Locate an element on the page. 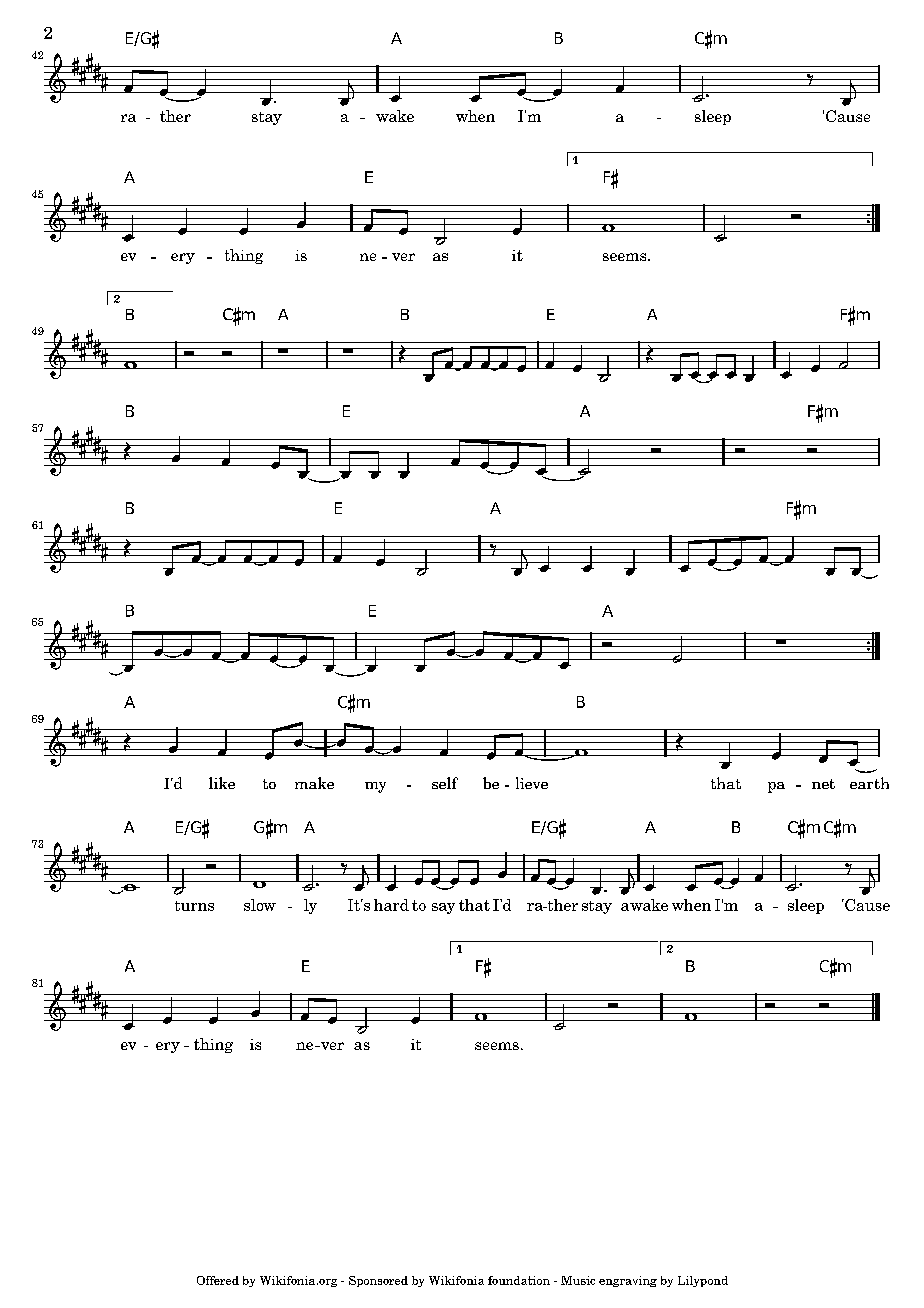  foundation is located at coordinates (519, 1280).
